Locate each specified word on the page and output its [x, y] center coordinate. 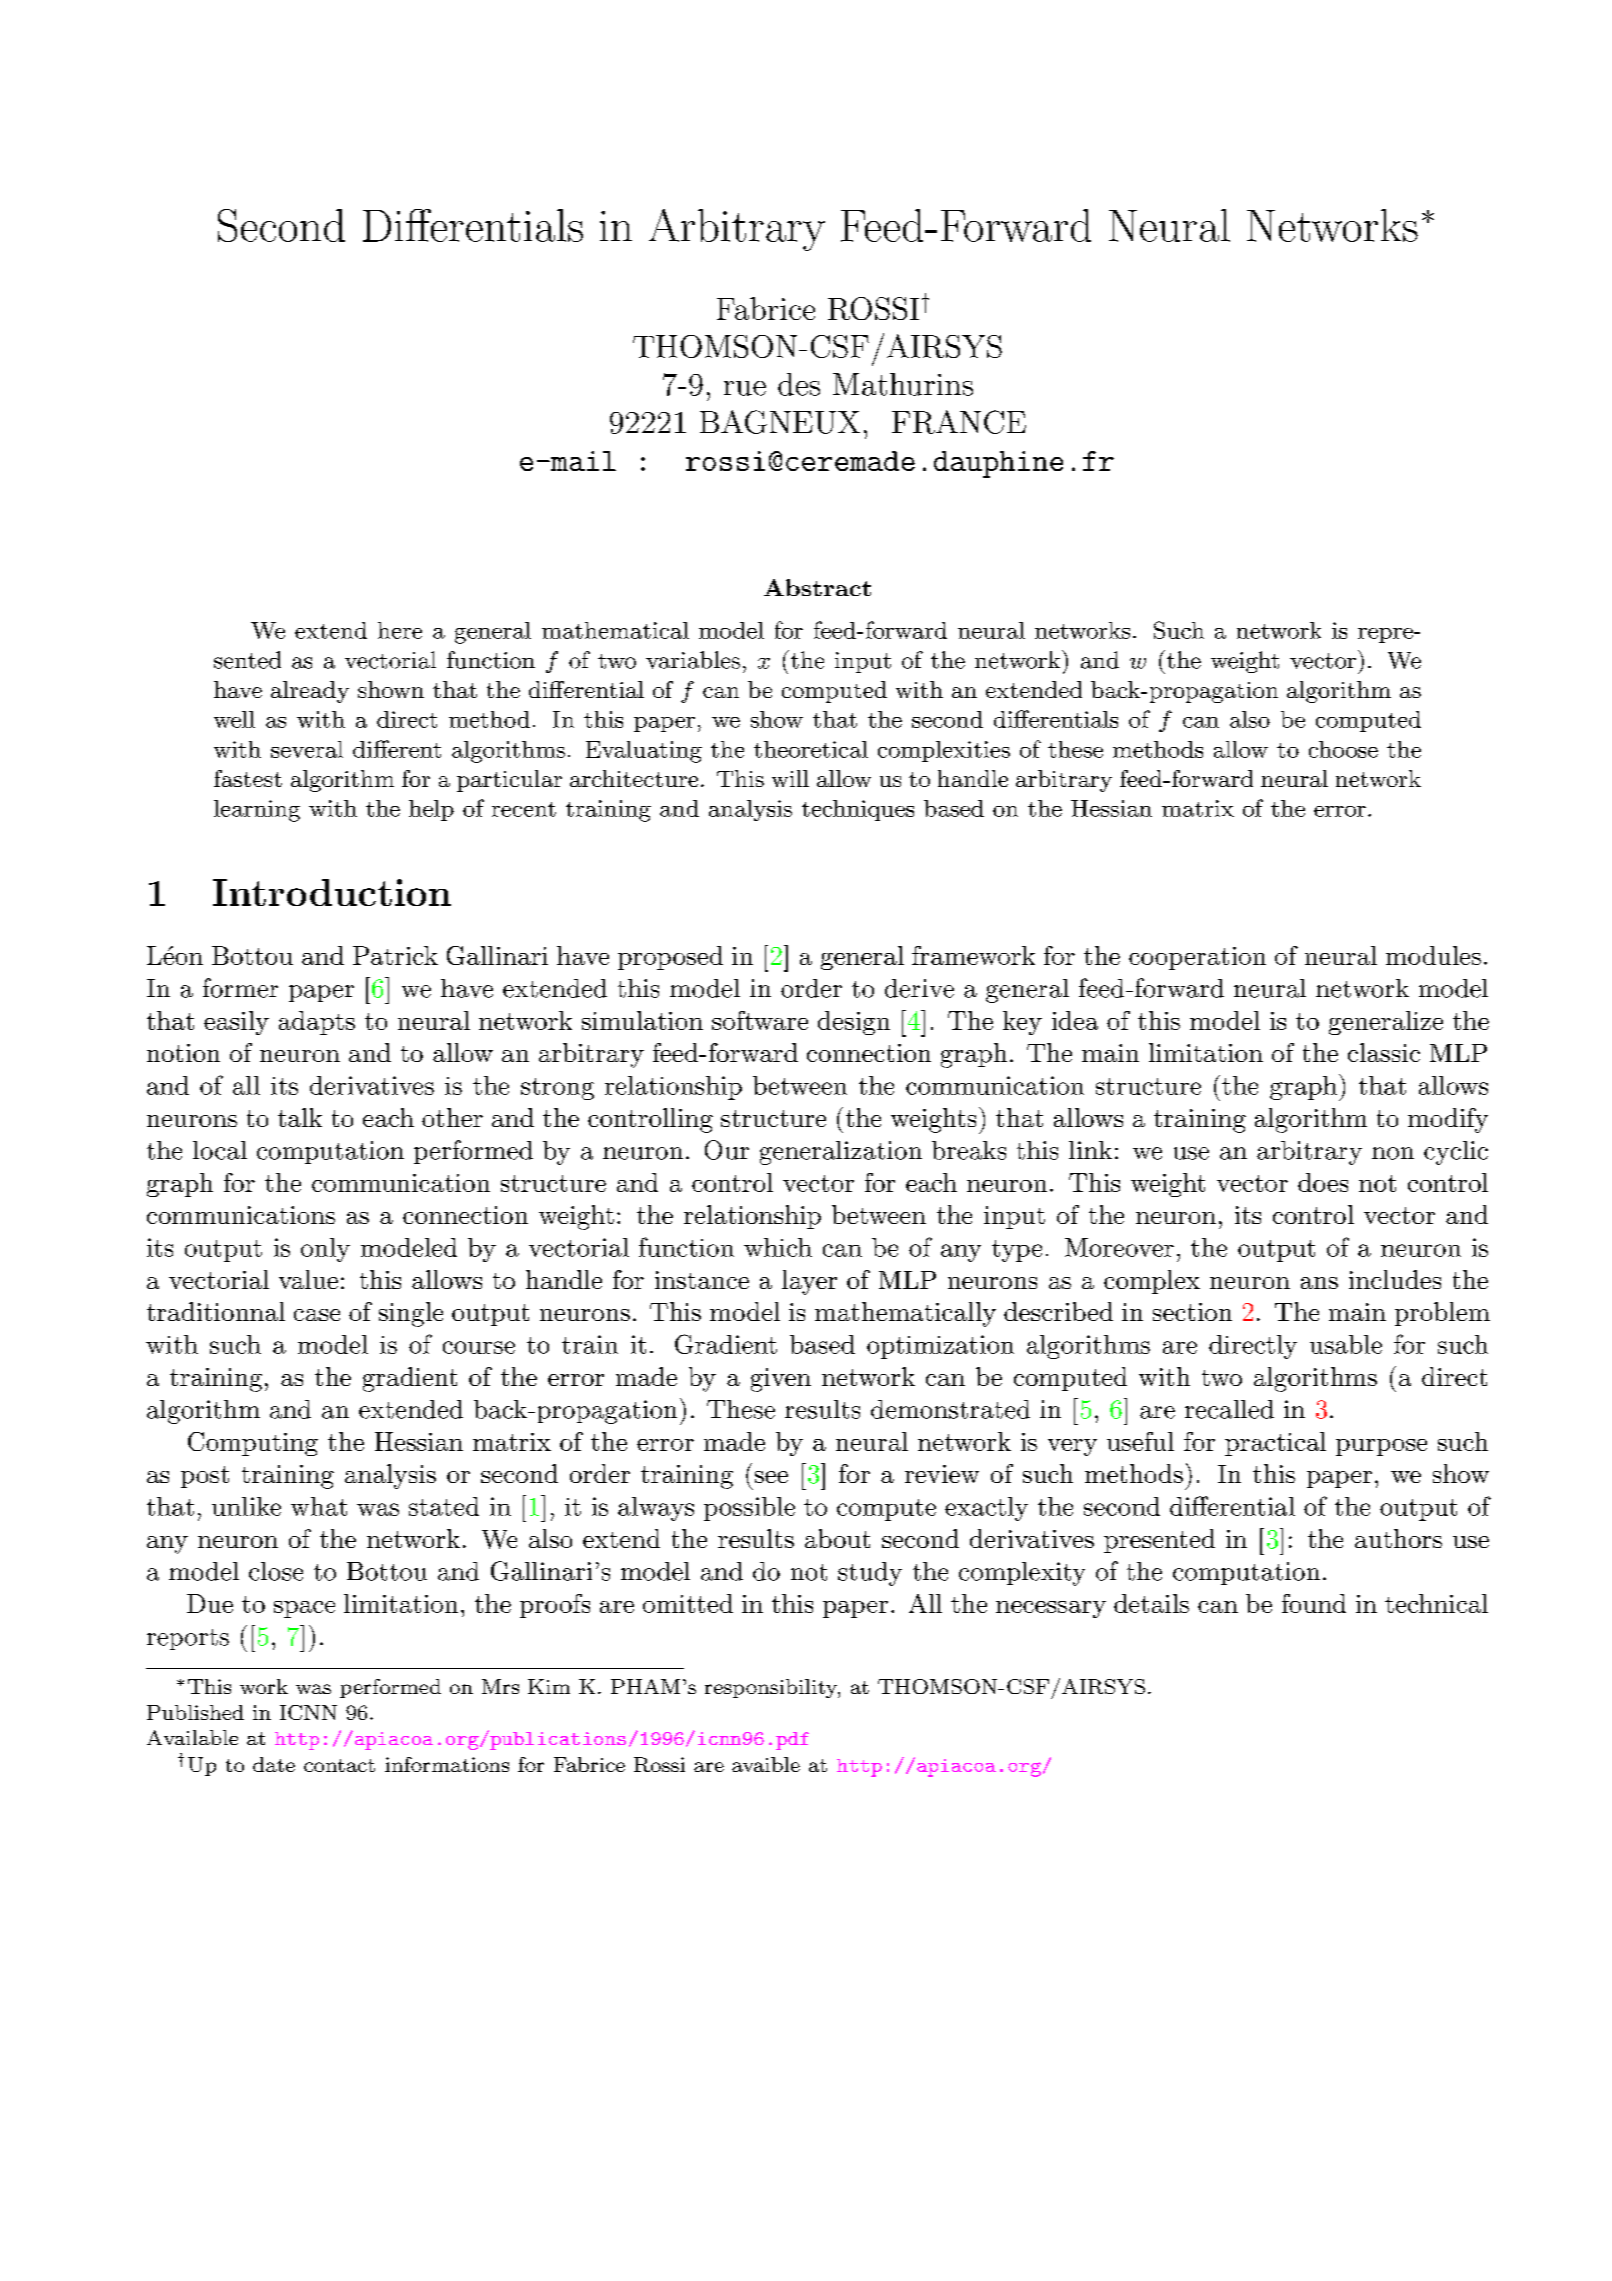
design [854, 1023]
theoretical [811, 749]
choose [1343, 749]
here [400, 630]
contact [339, 1765]
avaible [766, 1764]
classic [1384, 1052]
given [781, 1380]
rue [745, 388]
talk [300, 1117]
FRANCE [959, 422]
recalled [1229, 1409]
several [307, 749]
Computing [253, 1444]
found [1314, 1603]
